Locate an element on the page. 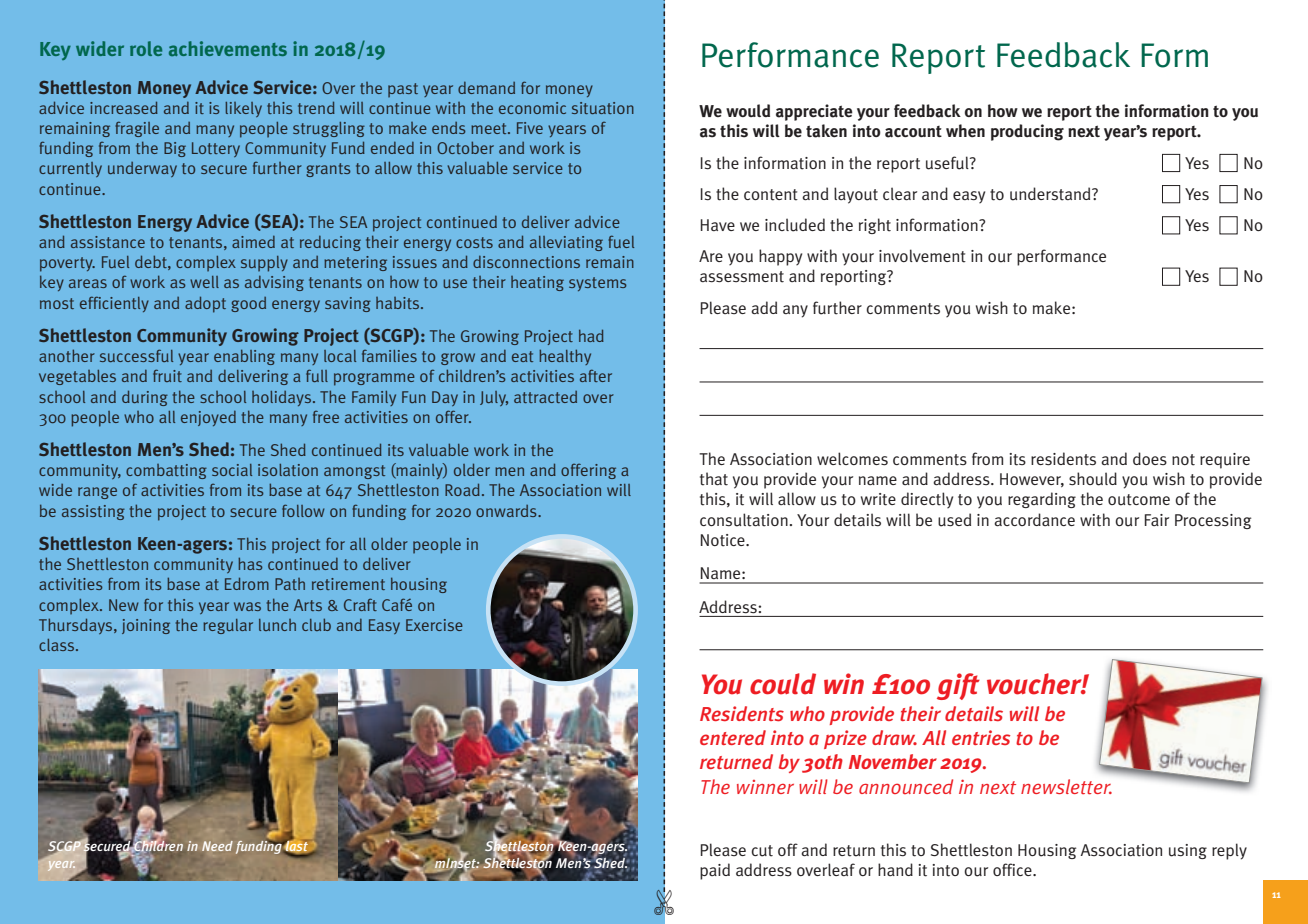 The width and height of the image is (1308, 924). social is located at coordinates (232, 470).
